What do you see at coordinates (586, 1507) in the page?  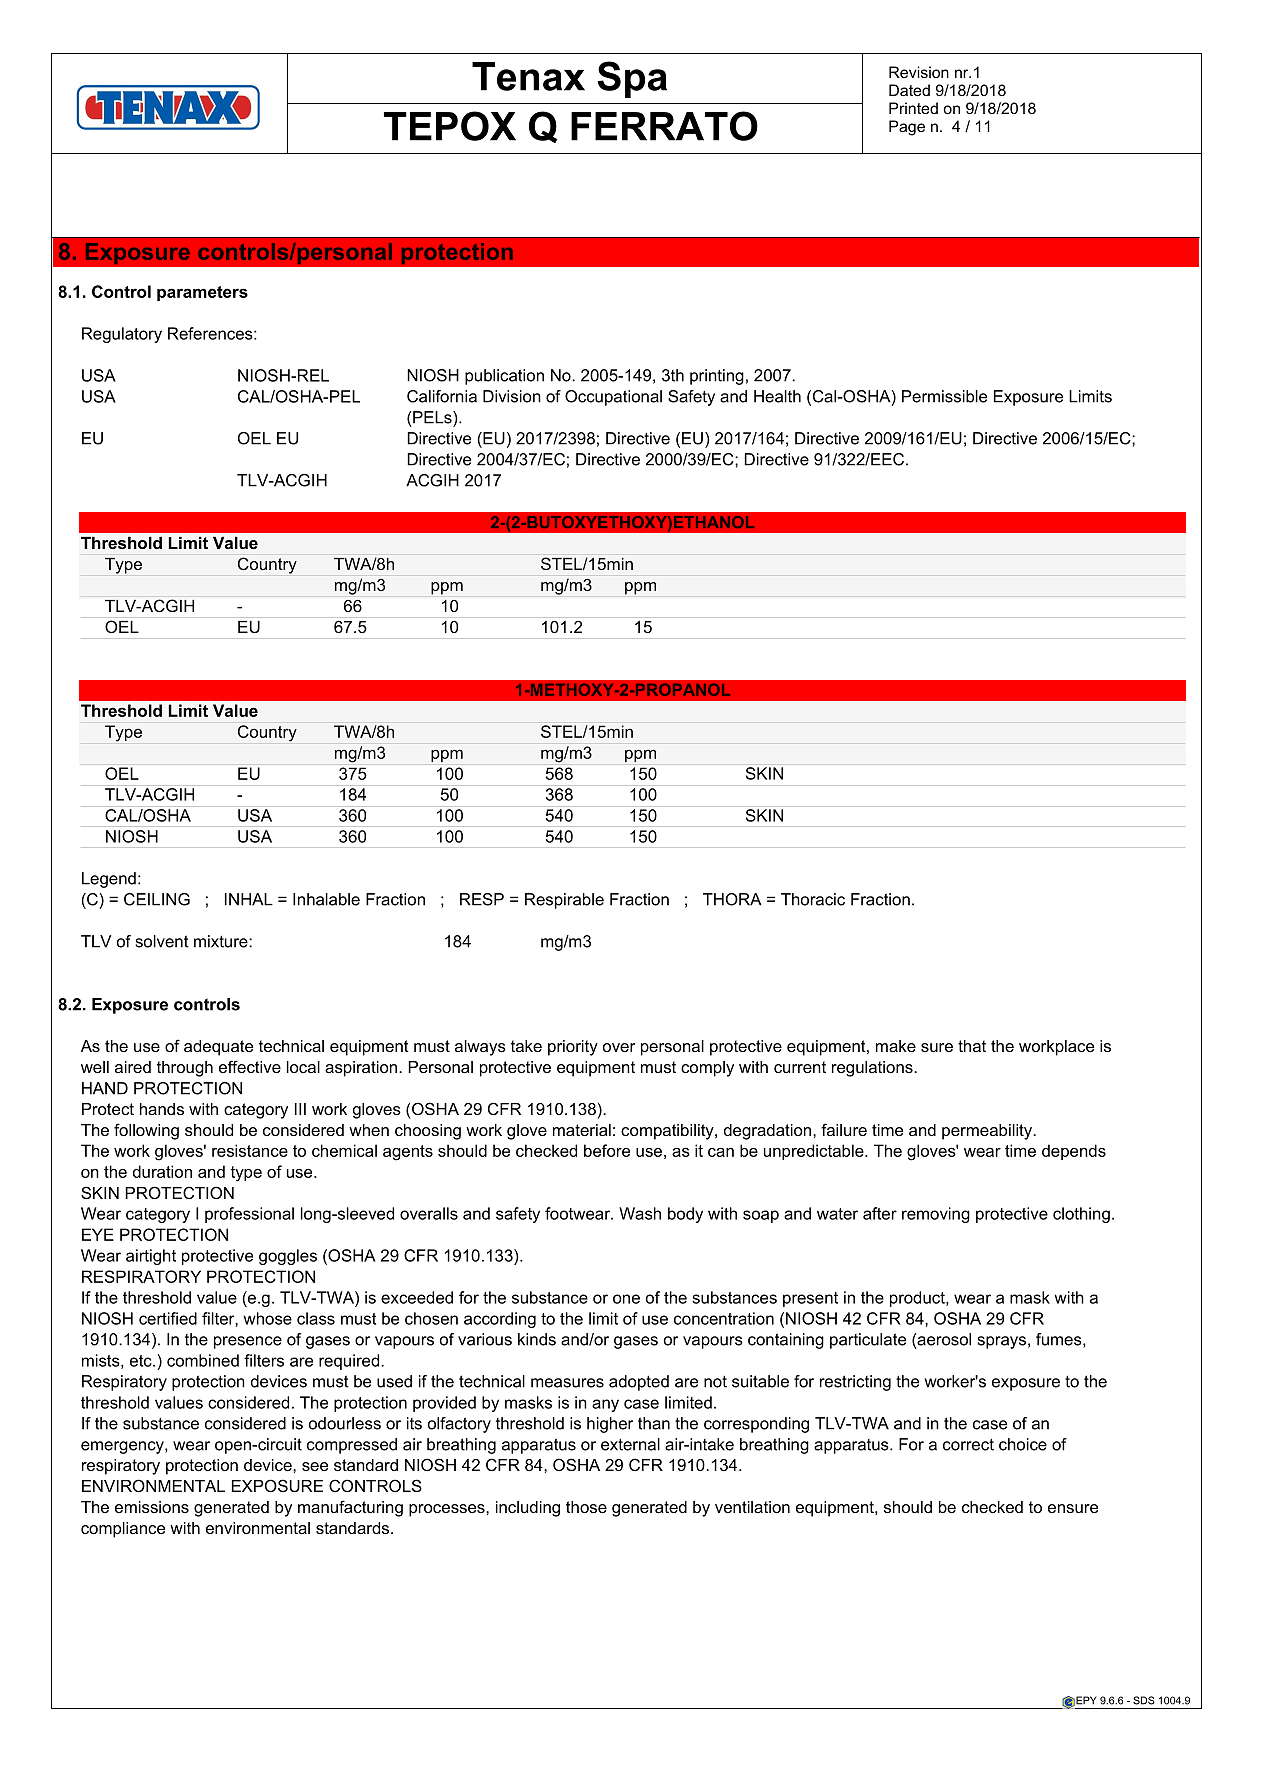 I see `those` at bounding box center [586, 1507].
